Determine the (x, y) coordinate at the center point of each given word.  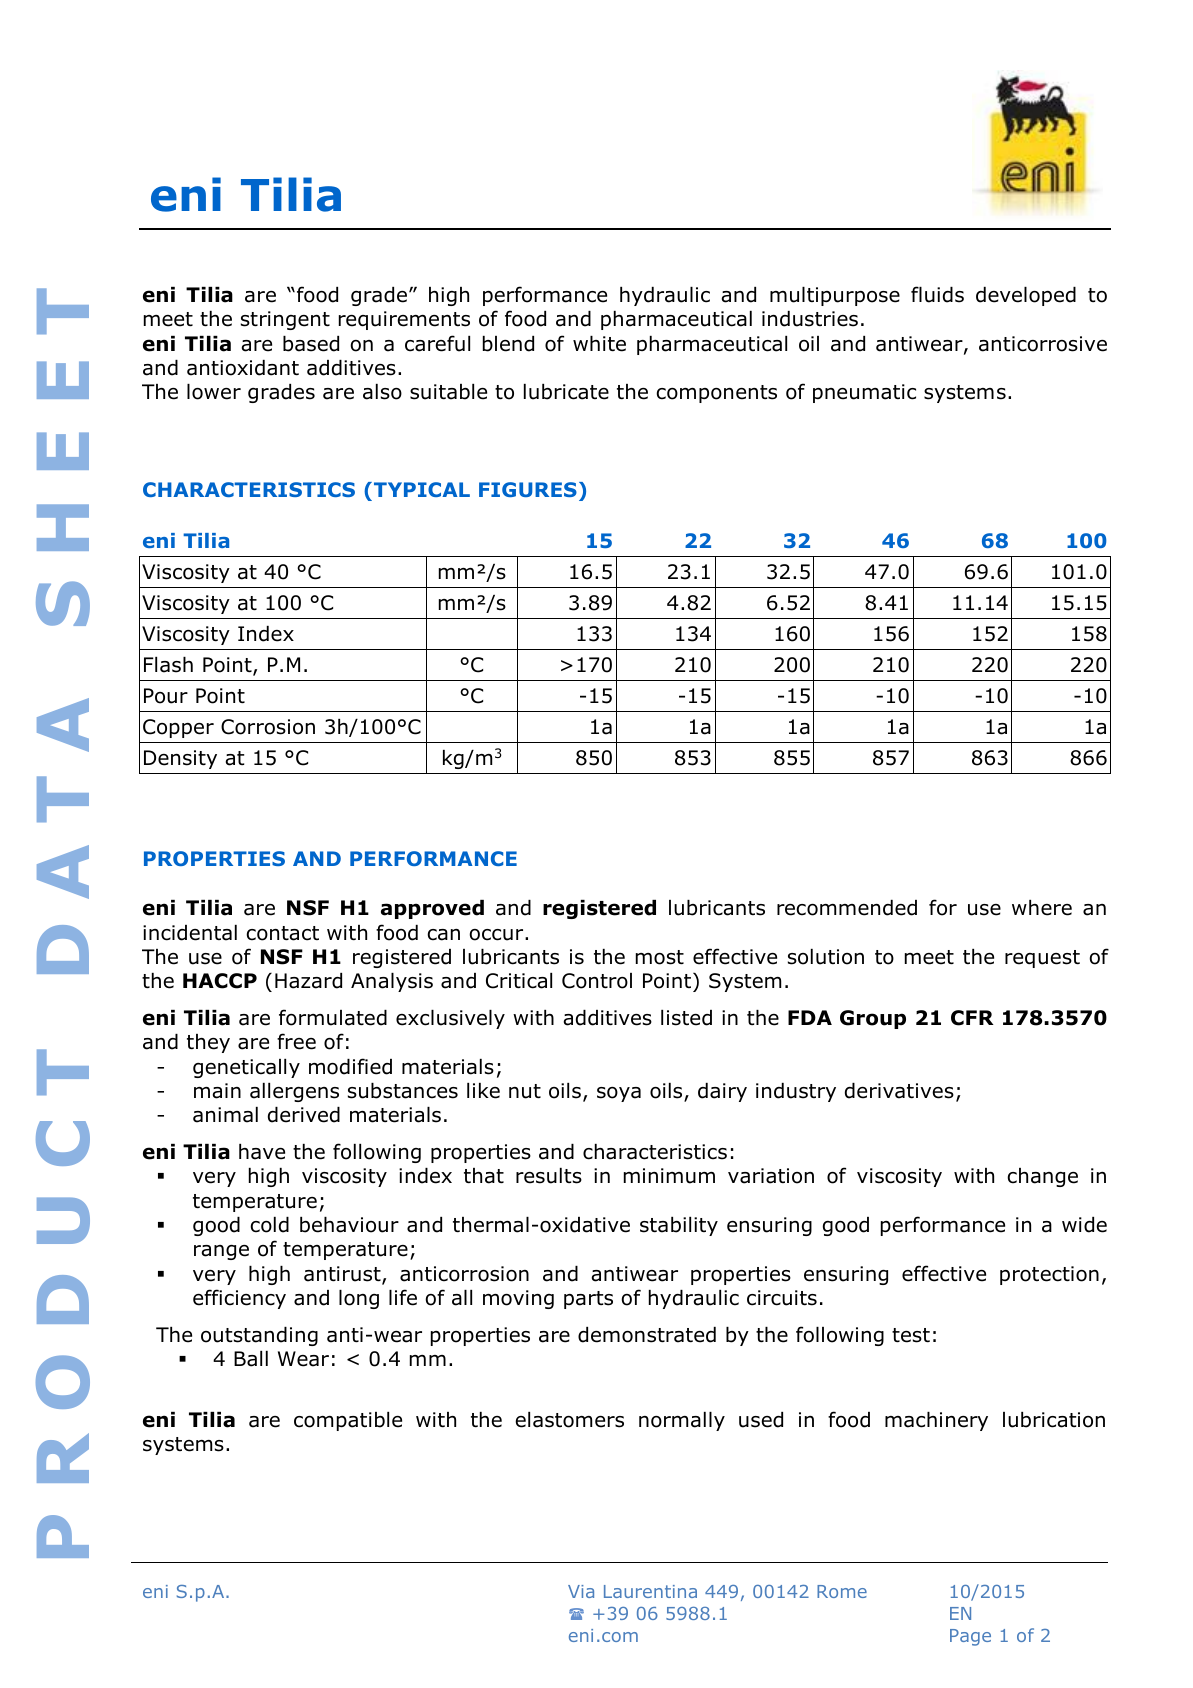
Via (581, 1591)
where (1042, 908)
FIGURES (528, 489)
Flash (168, 665)
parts (588, 1300)
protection (1049, 1275)
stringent (285, 320)
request (1042, 959)
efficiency (239, 1299)
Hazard (308, 981)
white (599, 344)
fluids (937, 294)
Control (597, 981)
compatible (348, 1421)
